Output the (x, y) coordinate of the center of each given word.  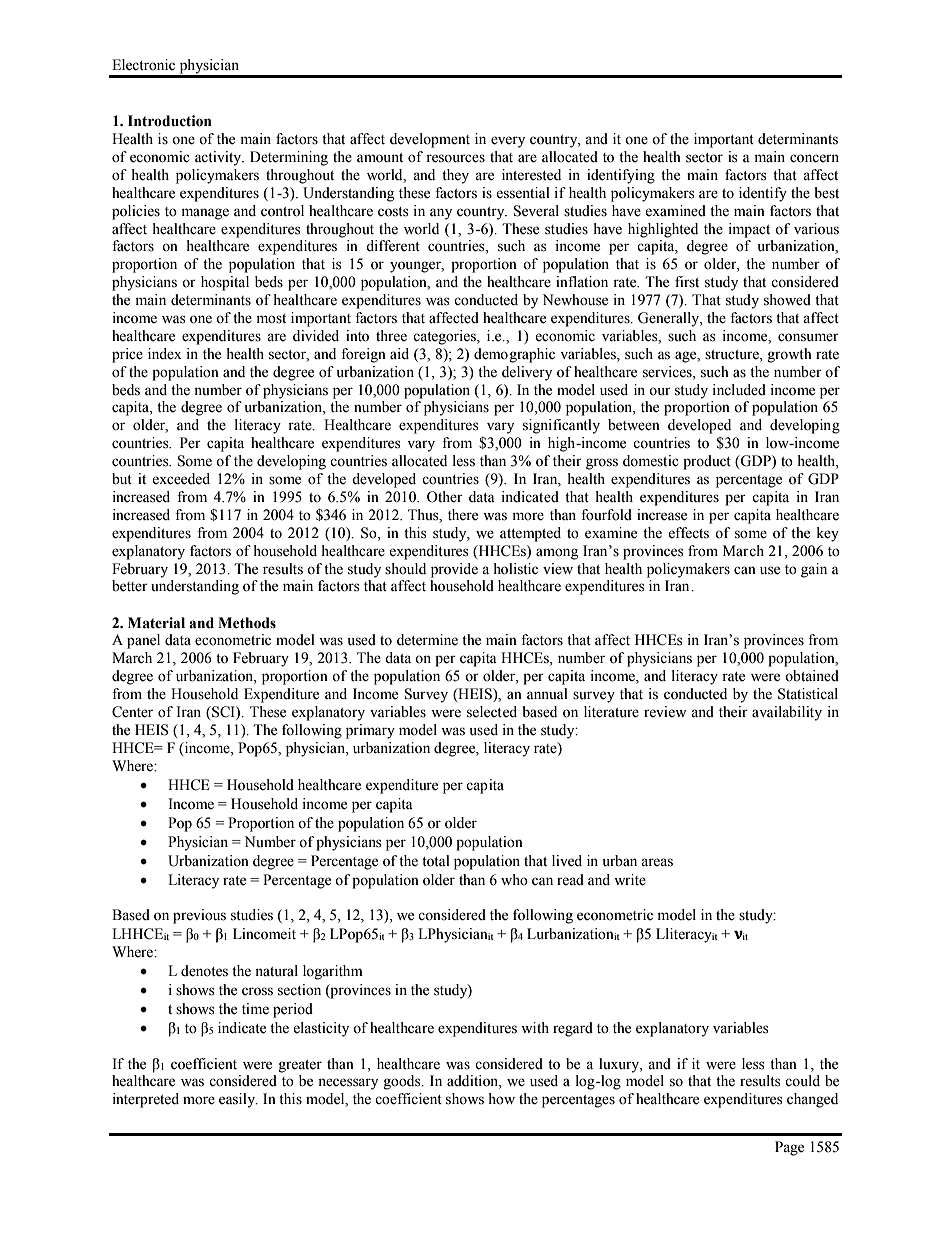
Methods (247, 623)
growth (789, 355)
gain (814, 570)
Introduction (170, 121)
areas (657, 862)
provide (454, 570)
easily (238, 1100)
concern (814, 158)
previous (199, 916)
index (165, 354)
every (508, 142)
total (436, 861)
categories (445, 337)
